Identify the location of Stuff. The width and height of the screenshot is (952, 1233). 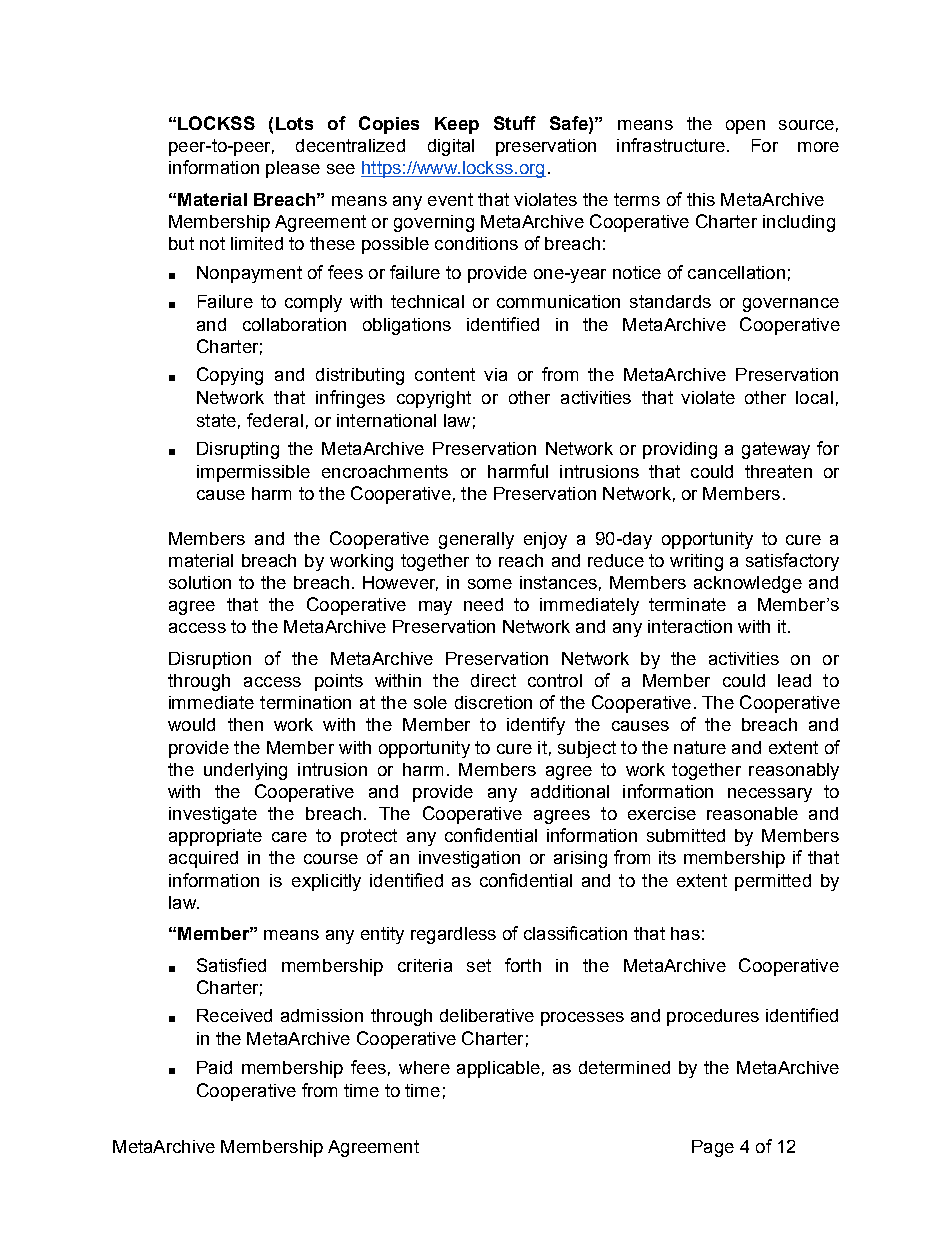
(515, 123).
